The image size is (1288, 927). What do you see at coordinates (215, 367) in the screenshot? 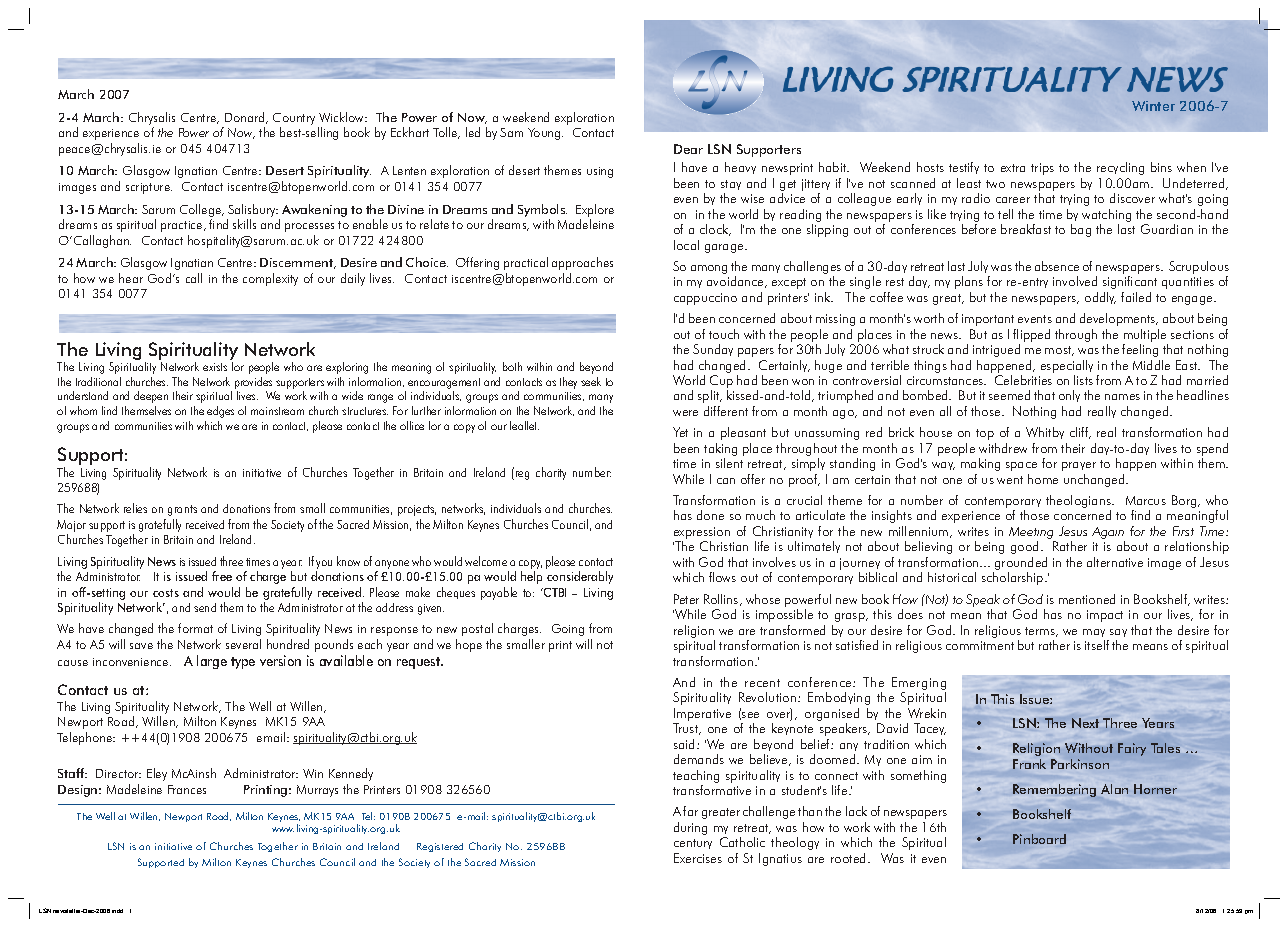
I see `exists` at bounding box center [215, 367].
